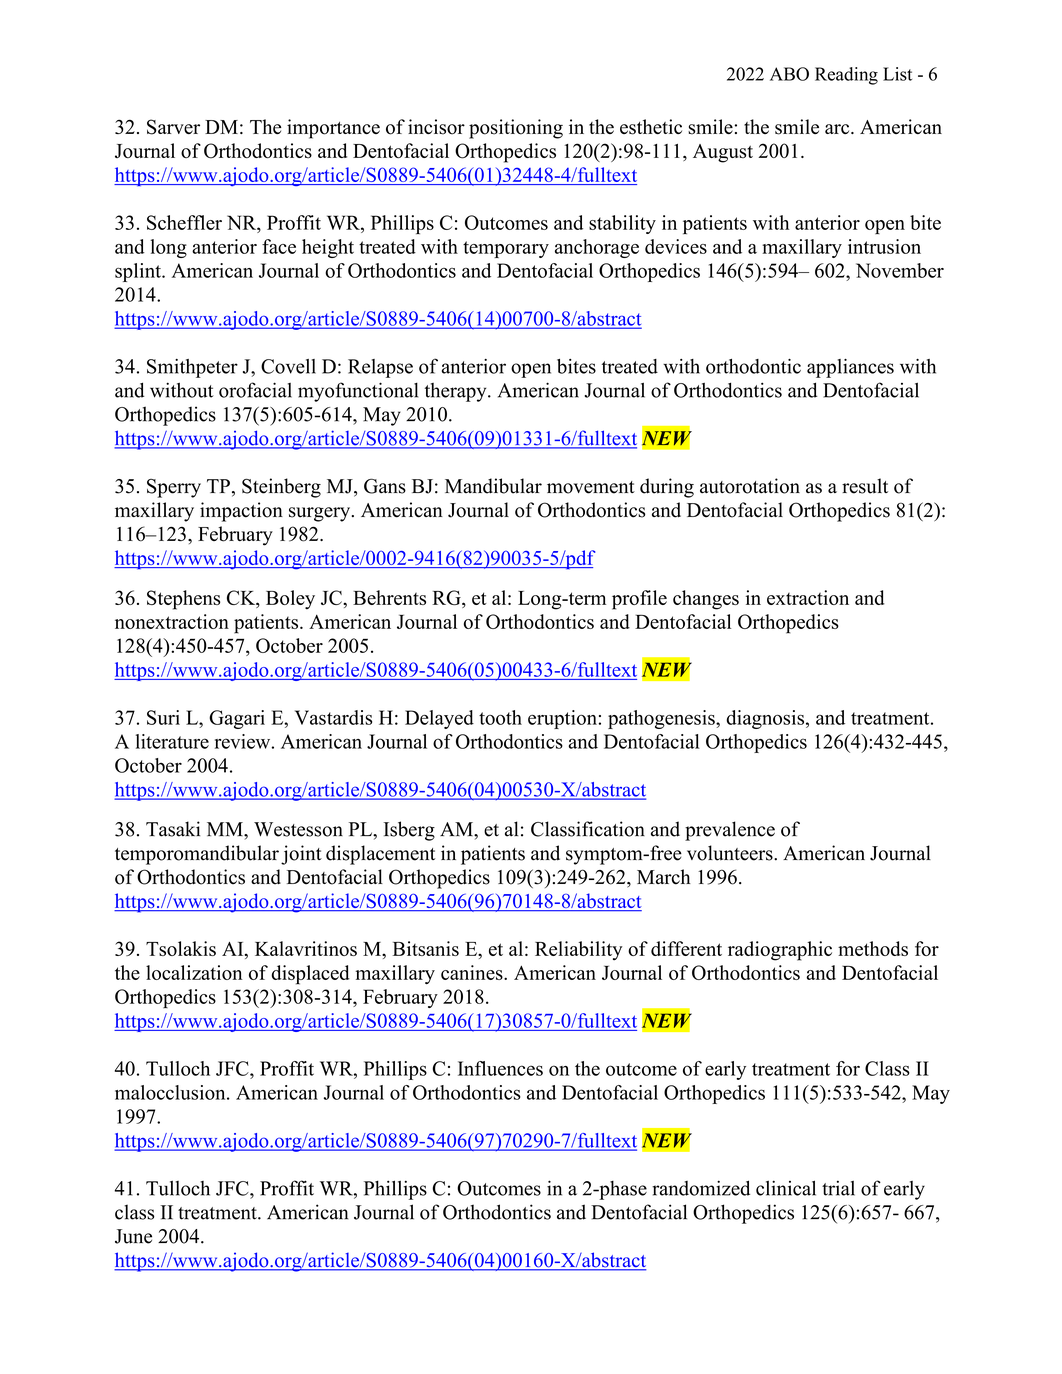  I want to click on changes, so click(706, 600).
